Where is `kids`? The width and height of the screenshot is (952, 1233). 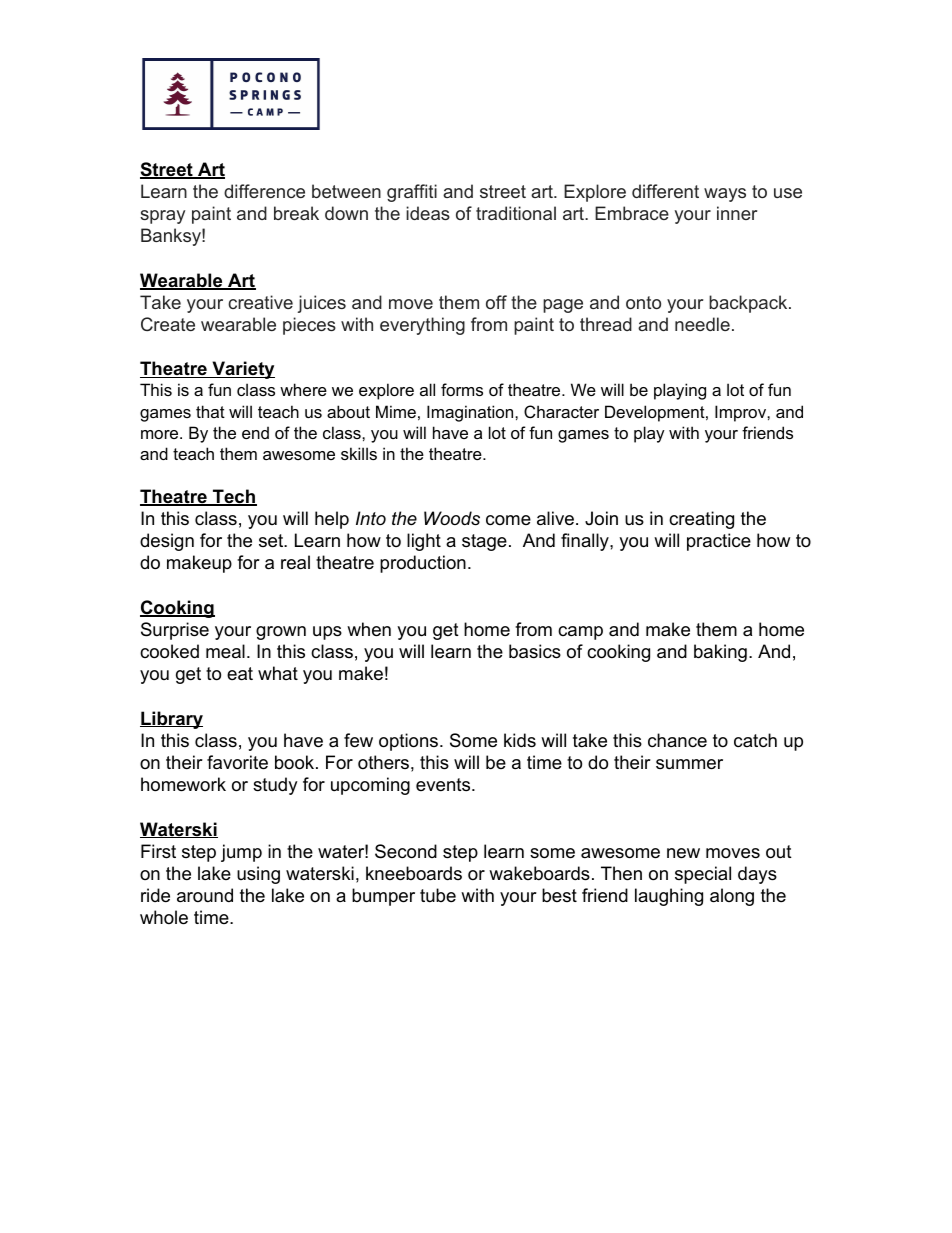 kids is located at coordinates (520, 740).
